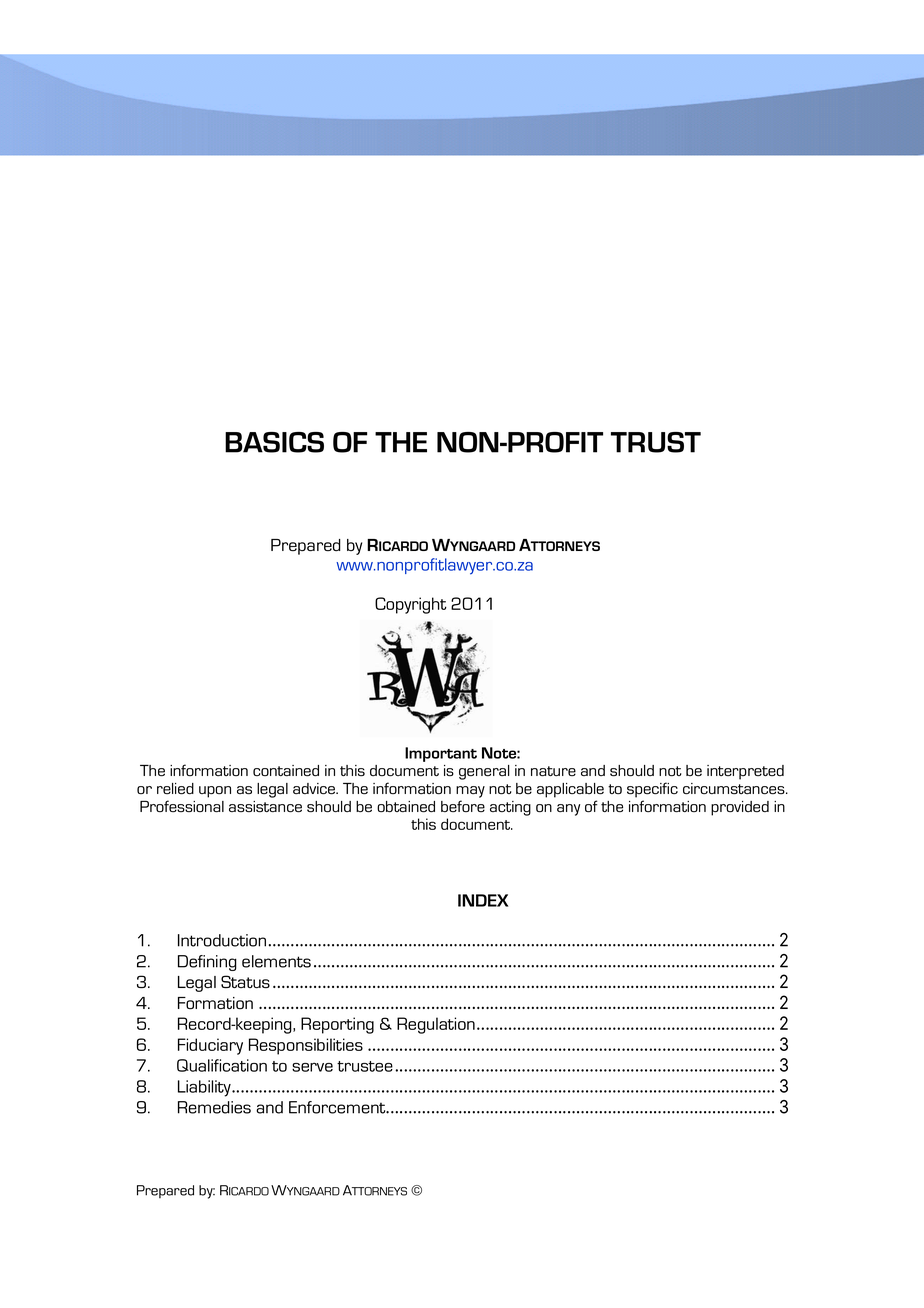 This document has height=1308, width=924. What do you see at coordinates (411, 605) in the document?
I see `Copyright` at bounding box center [411, 605].
